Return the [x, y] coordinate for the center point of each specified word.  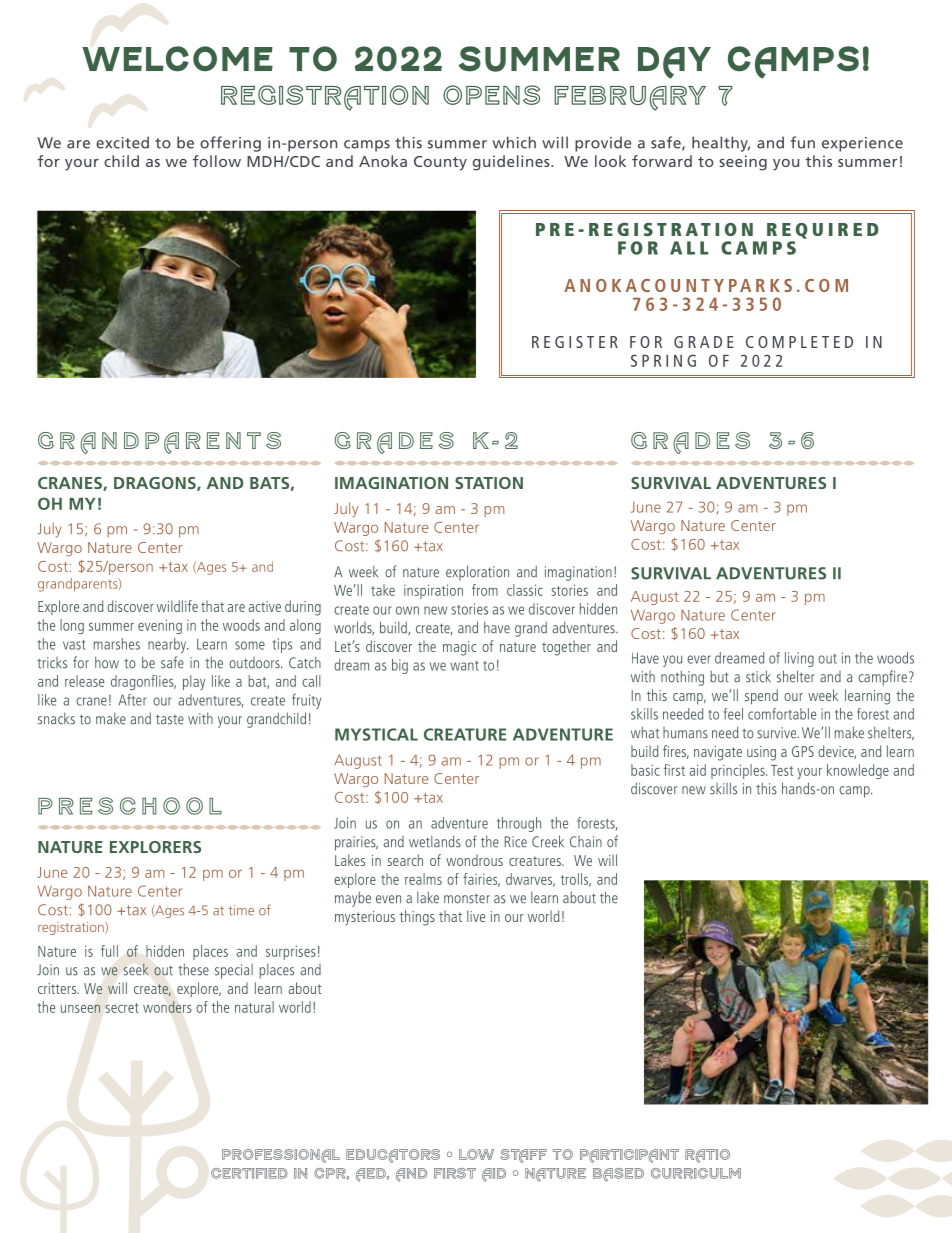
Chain [586, 842]
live [476, 916]
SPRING [663, 360]
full [109, 951]
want [464, 666]
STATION [489, 483]
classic [525, 590]
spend [761, 697]
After [132, 700]
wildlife [177, 606]
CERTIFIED [249, 1173]
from [485, 590]
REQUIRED [823, 231]
